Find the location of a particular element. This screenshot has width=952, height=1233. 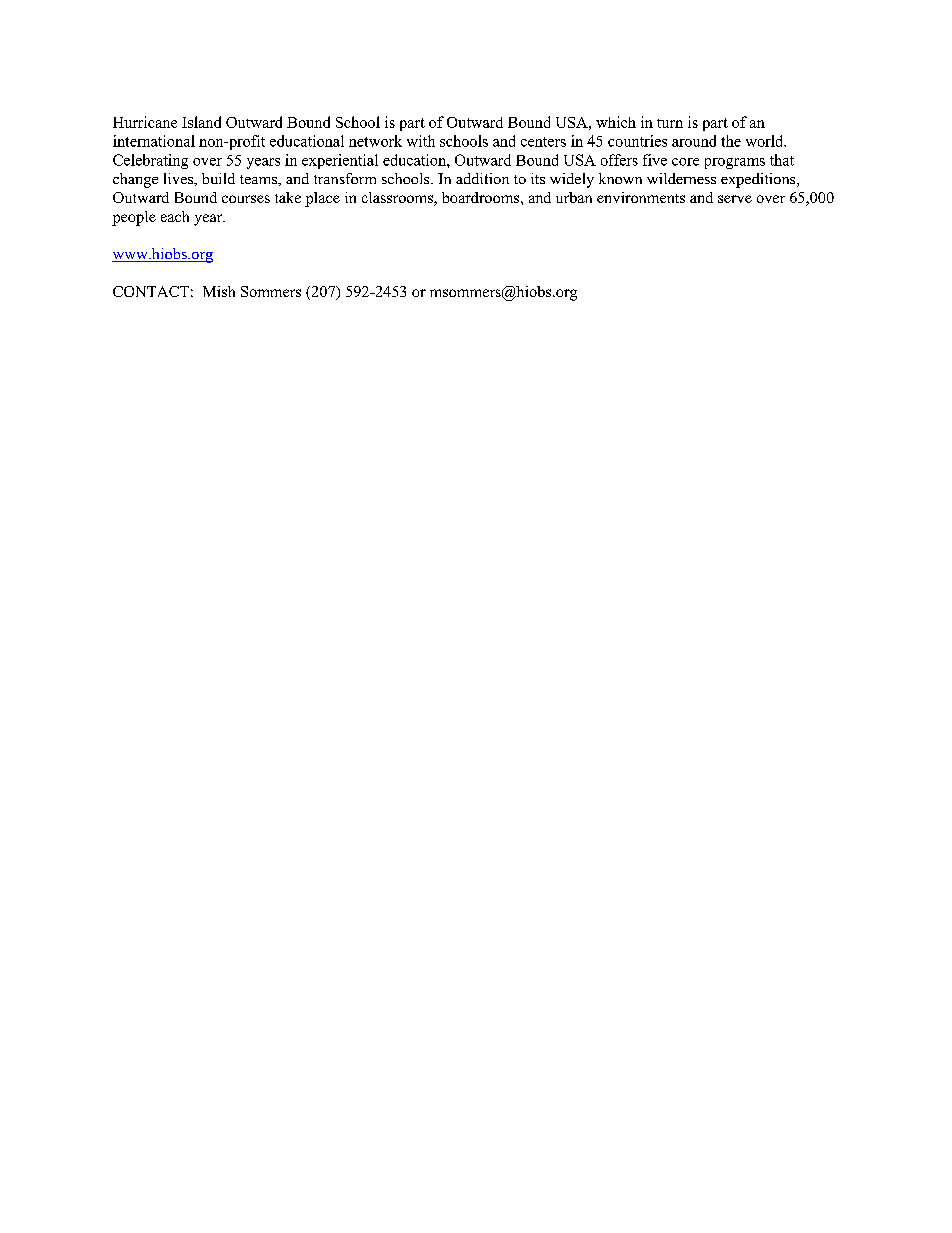

Mish is located at coordinates (219, 291).
